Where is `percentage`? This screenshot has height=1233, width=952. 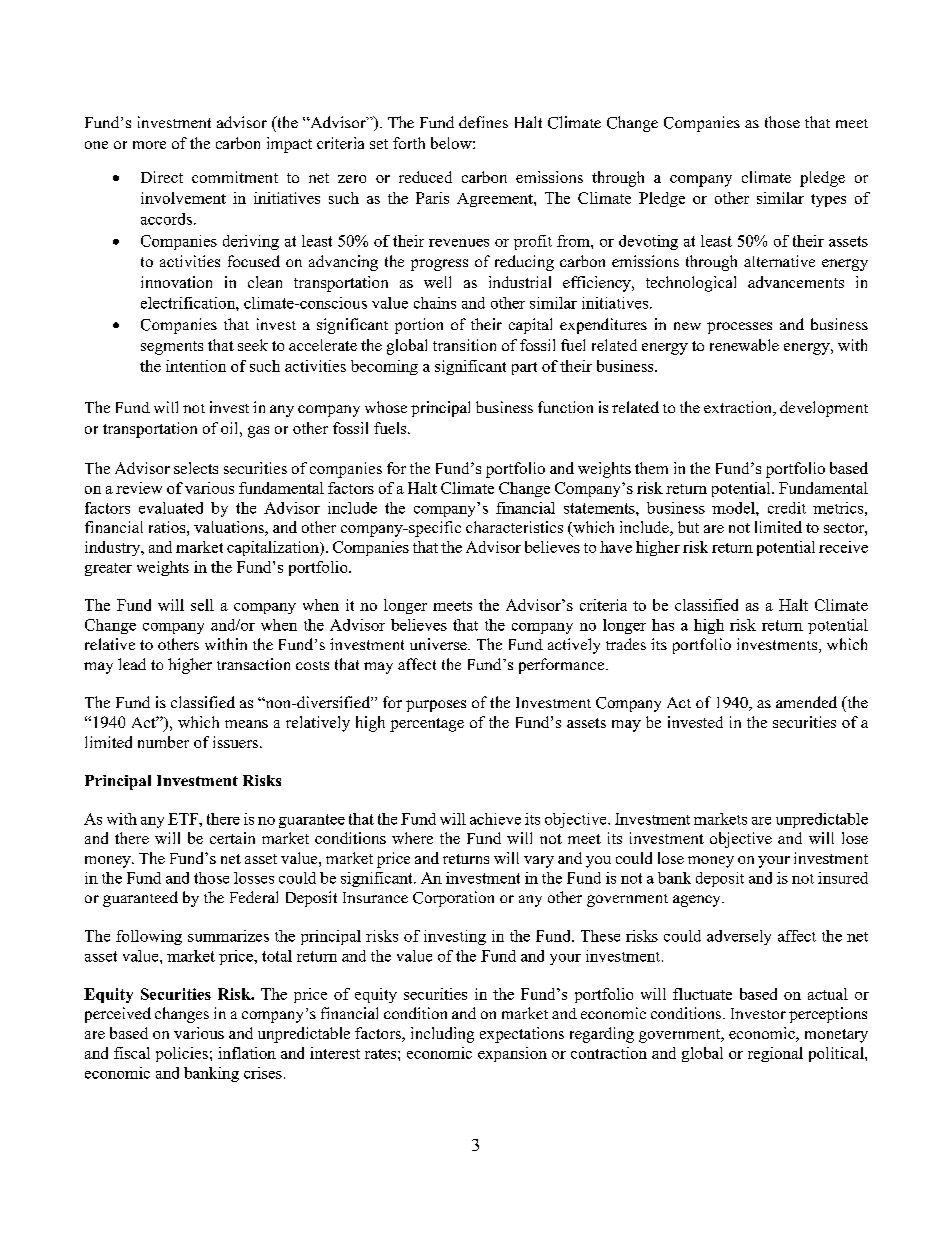 percentage is located at coordinates (427, 725).
